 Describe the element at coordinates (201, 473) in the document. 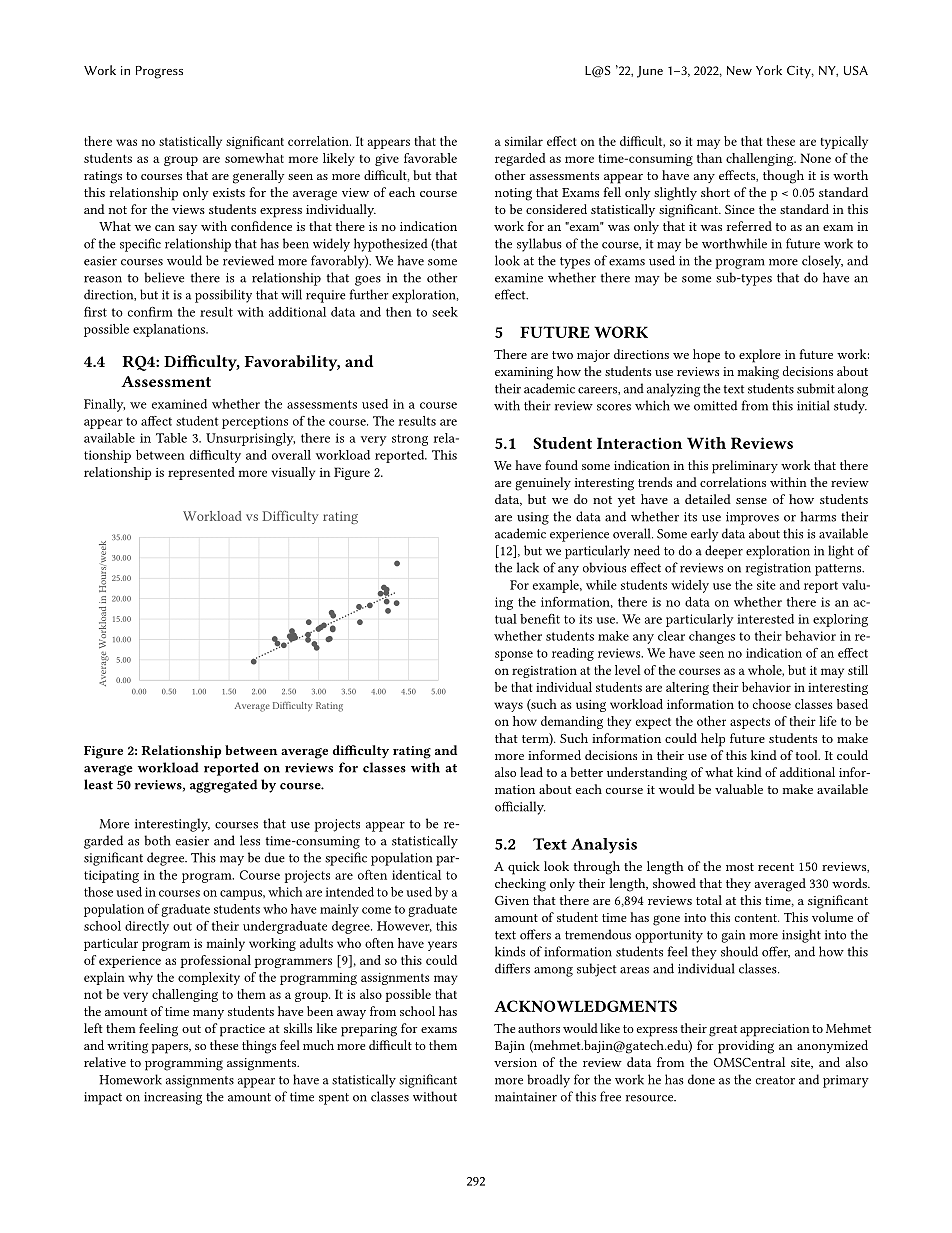

I see `represented` at that location.
